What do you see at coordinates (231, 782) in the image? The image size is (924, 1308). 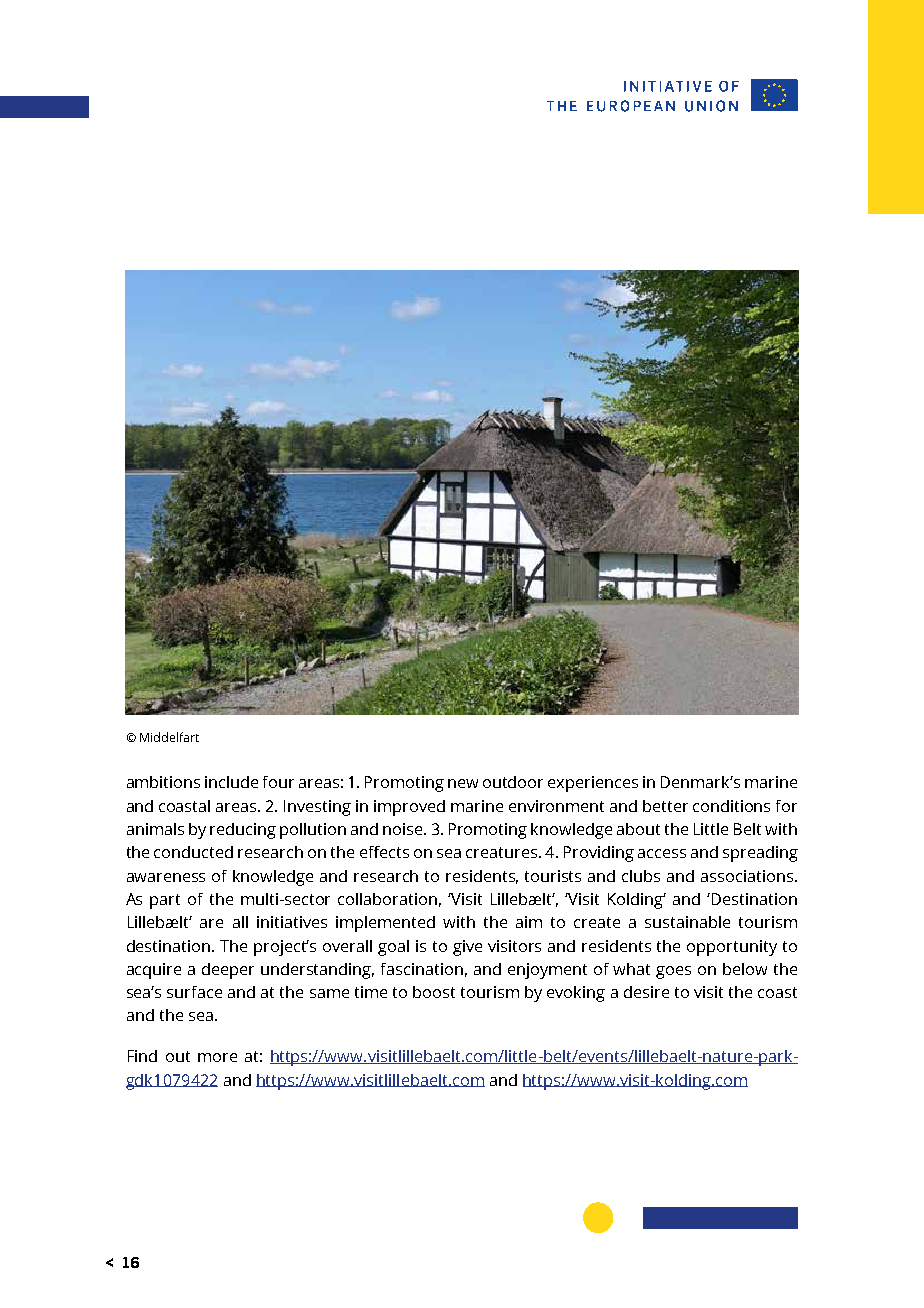 I see `include` at bounding box center [231, 782].
